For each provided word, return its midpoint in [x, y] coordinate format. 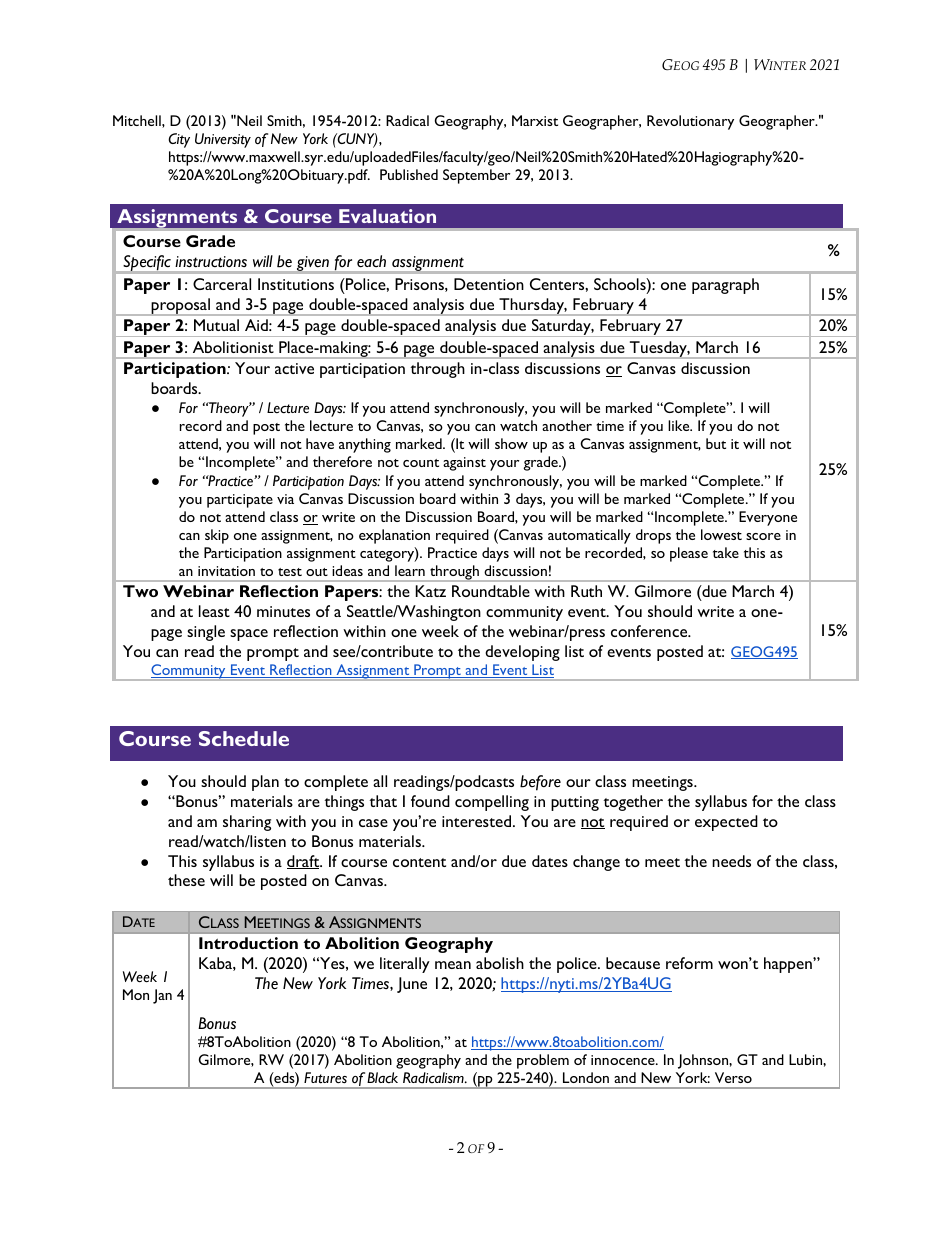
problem [543, 1061]
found [430, 801]
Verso [733, 1077]
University [223, 140]
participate [240, 501]
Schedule [244, 738]
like [680, 425]
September [476, 176]
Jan [162, 996]
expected [726, 823]
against [464, 464]
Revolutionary [690, 122]
